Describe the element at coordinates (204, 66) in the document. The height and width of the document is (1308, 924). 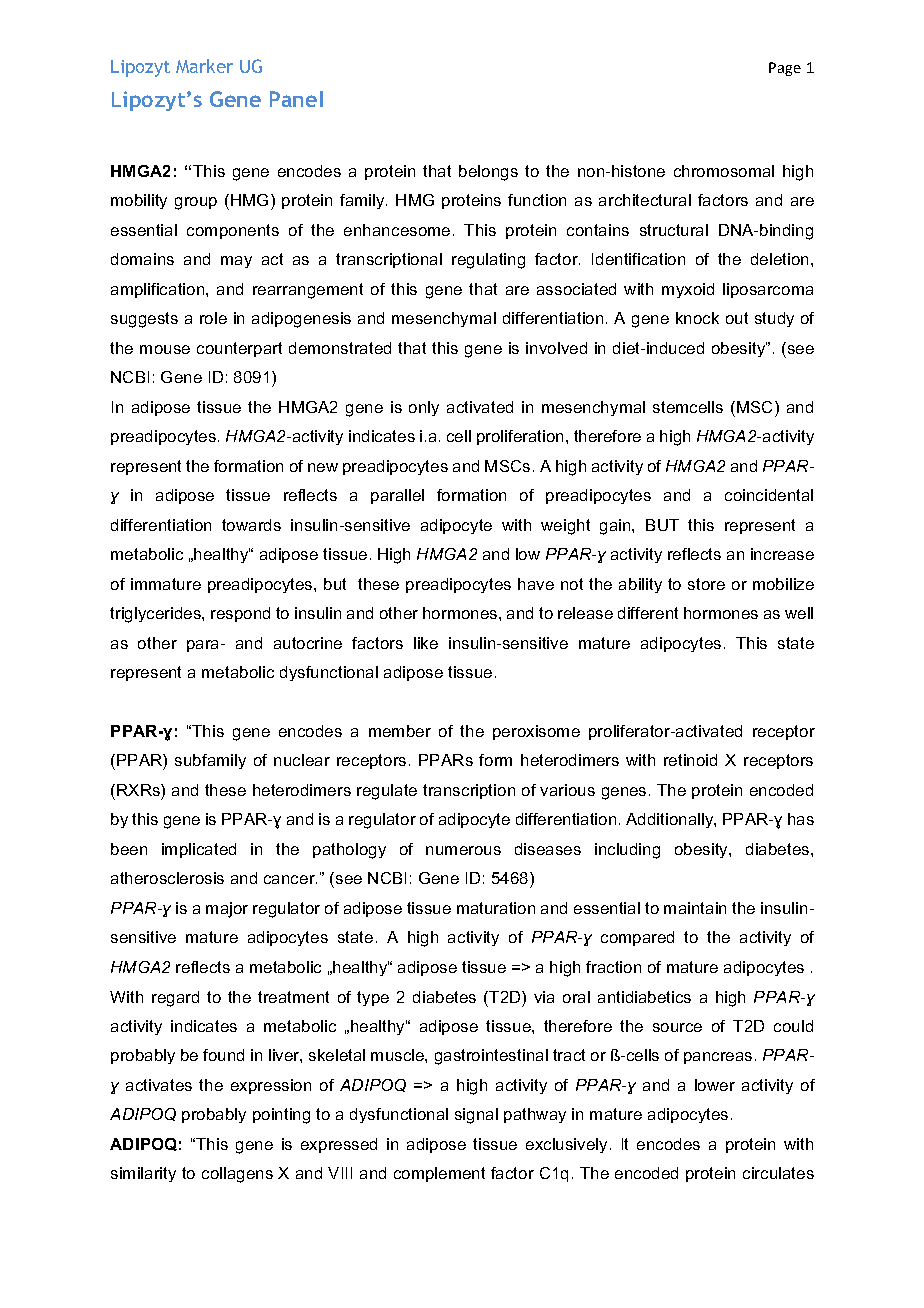
I see `Marker` at that location.
